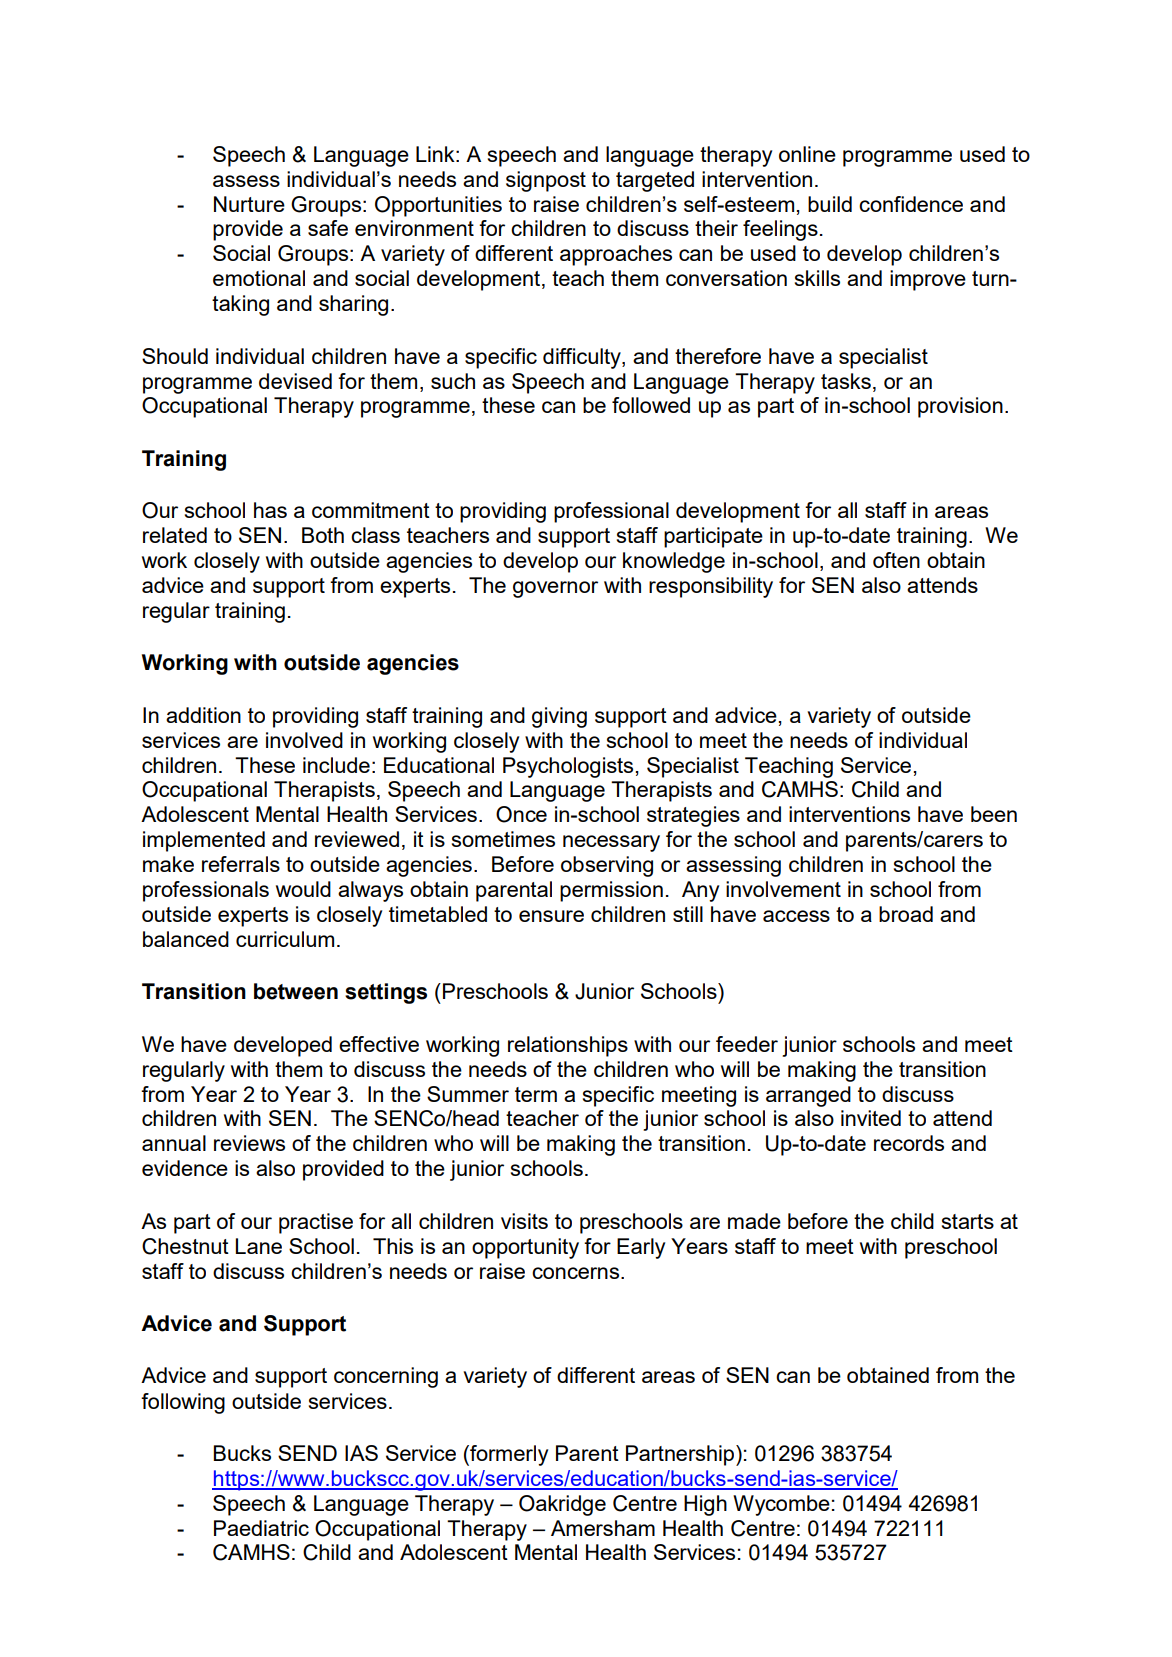 The width and height of the screenshot is (1172, 1657). I want to click on confidence, so click(911, 204).
